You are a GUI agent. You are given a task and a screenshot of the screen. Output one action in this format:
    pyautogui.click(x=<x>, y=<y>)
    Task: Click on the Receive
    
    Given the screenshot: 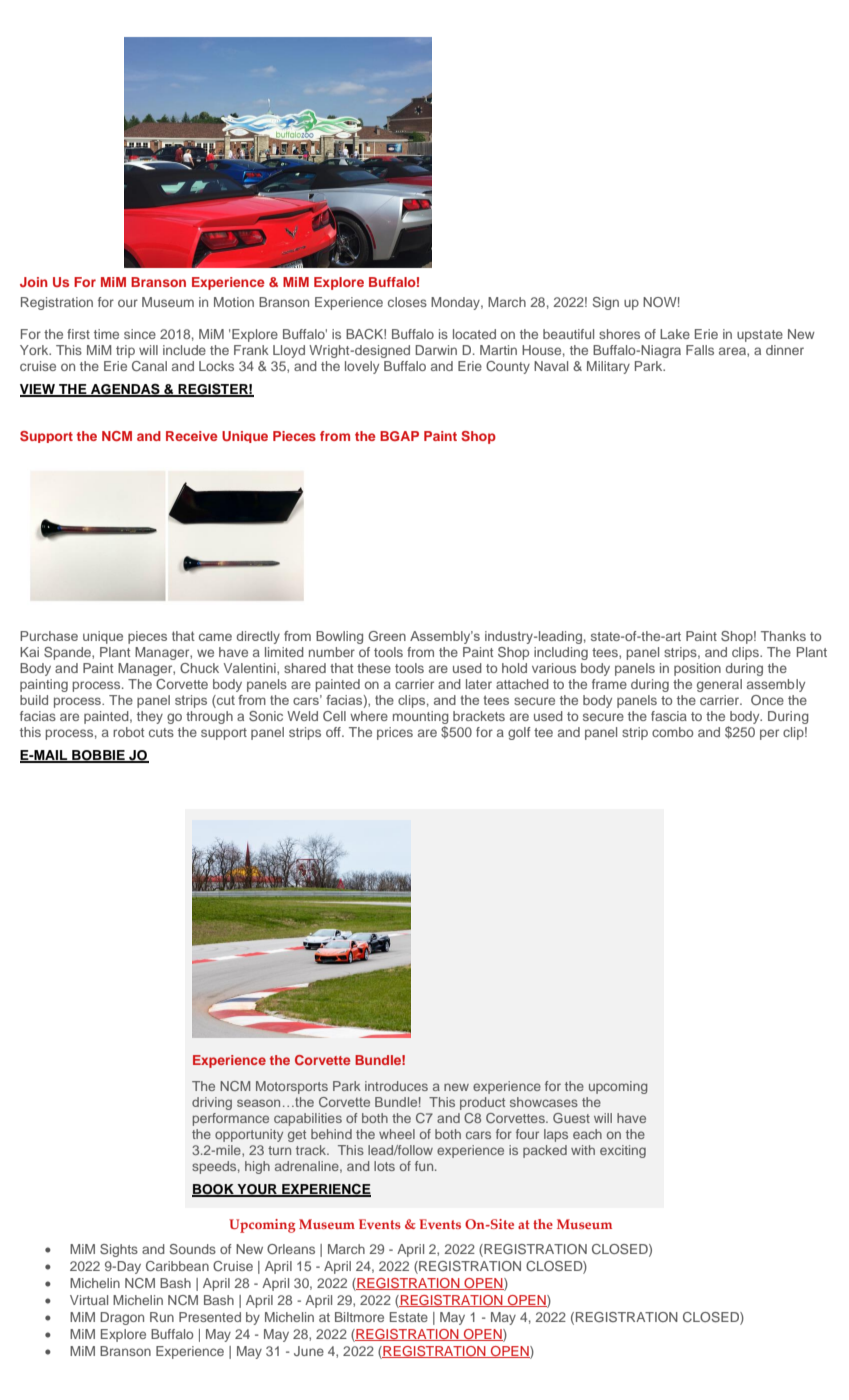 What is the action you would take?
    pyautogui.click(x=192, y=436)
